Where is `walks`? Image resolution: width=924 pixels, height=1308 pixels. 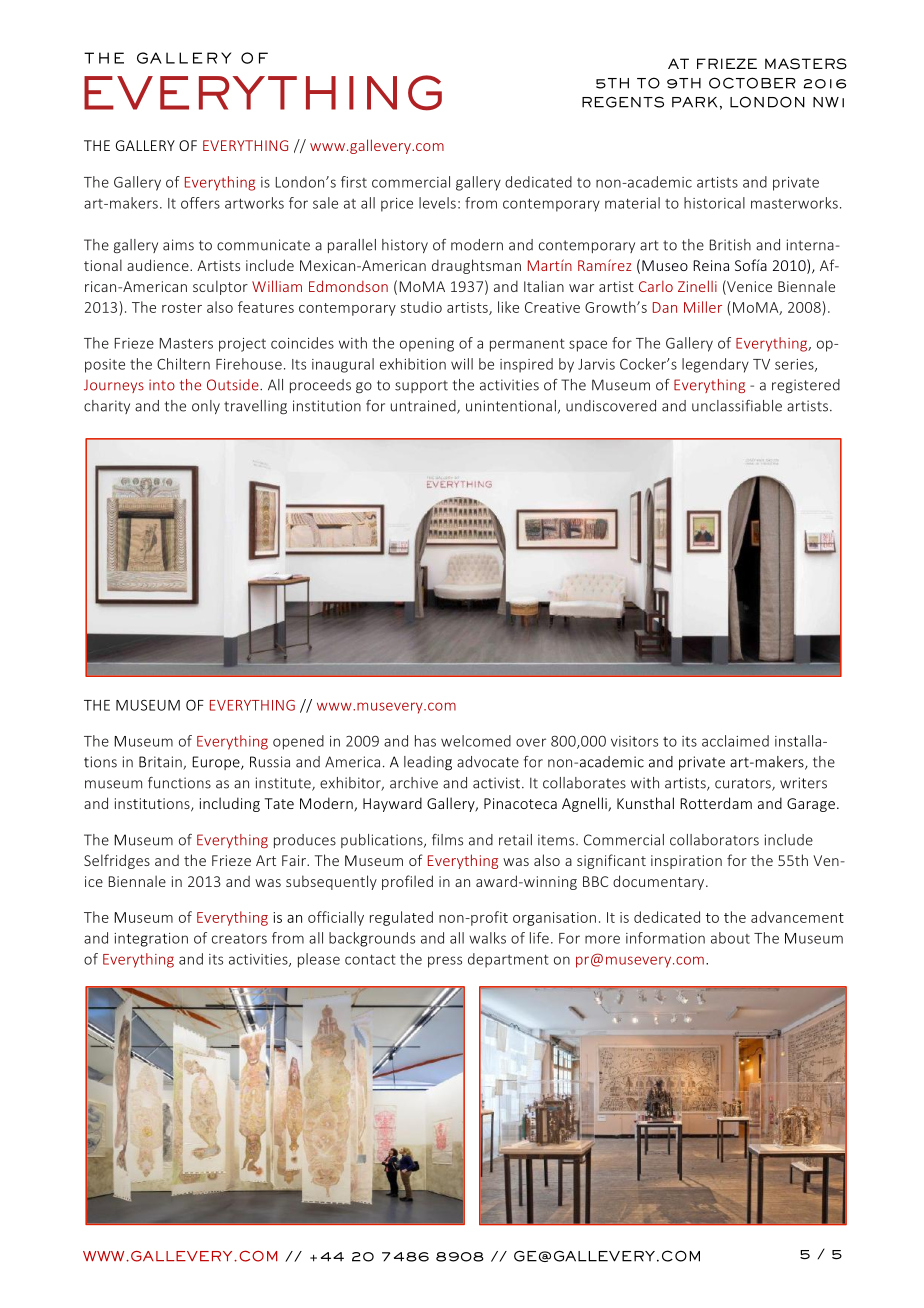
walks is located at coordinates (487, 938).
